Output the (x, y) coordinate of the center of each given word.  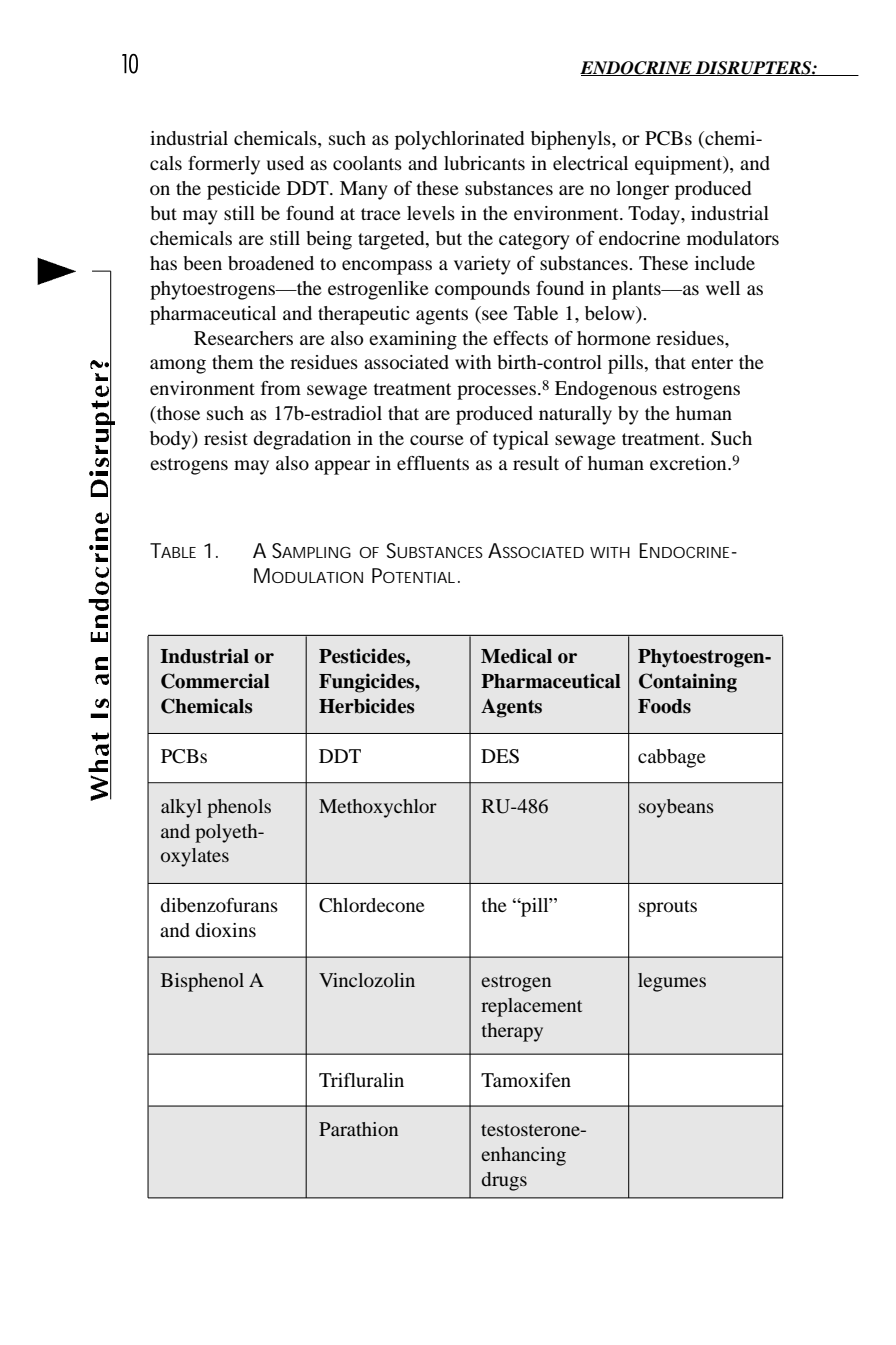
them (232, 362)
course (437, 440)
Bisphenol (202, 982)
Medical (516, 656)
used (285, 163)
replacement (531, 1007)
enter (712, 363)
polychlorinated (459, 140)
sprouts (668, 908)
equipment (680, 165)
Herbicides (367, 706)
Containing (688, 683)
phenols (239, 808)
